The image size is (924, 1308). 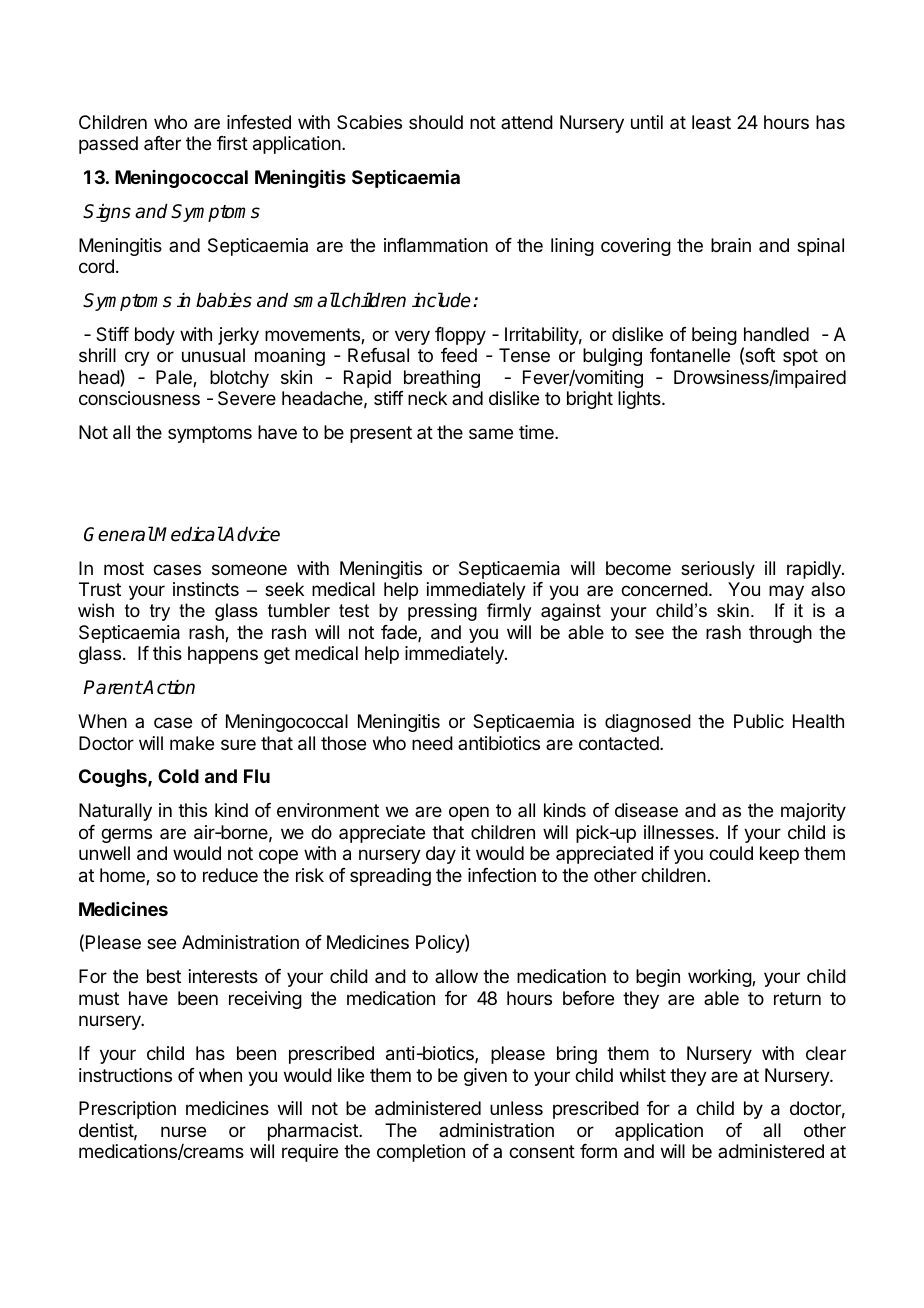 What do you see at coordinates (780, 634) in the image?
I see `through` at bounding box center [780, 634].
